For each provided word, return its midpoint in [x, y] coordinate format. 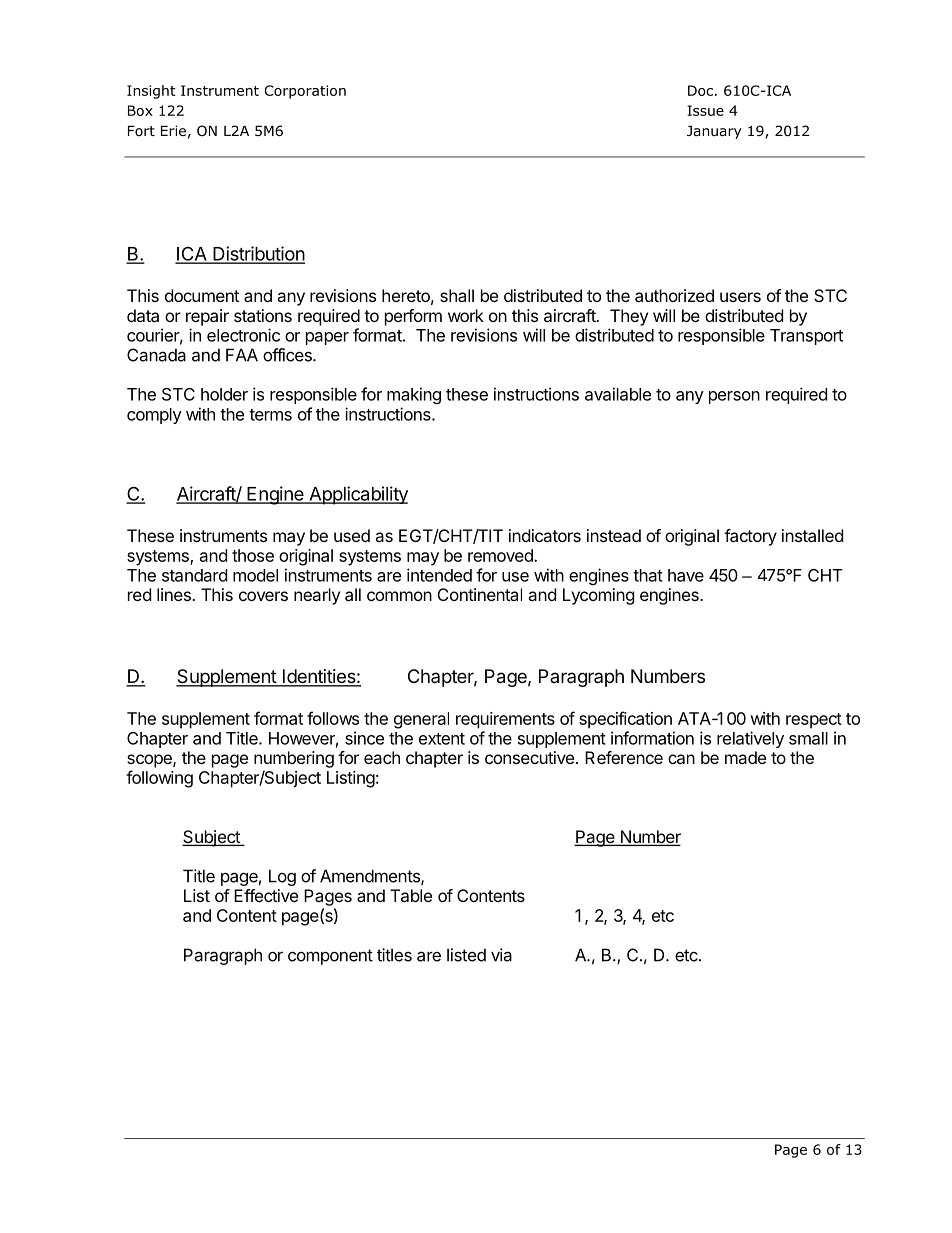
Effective [266, 895]
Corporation [305, 92]
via [501, 955]
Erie [173, 130]
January [714, 132]
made [745, 757]
